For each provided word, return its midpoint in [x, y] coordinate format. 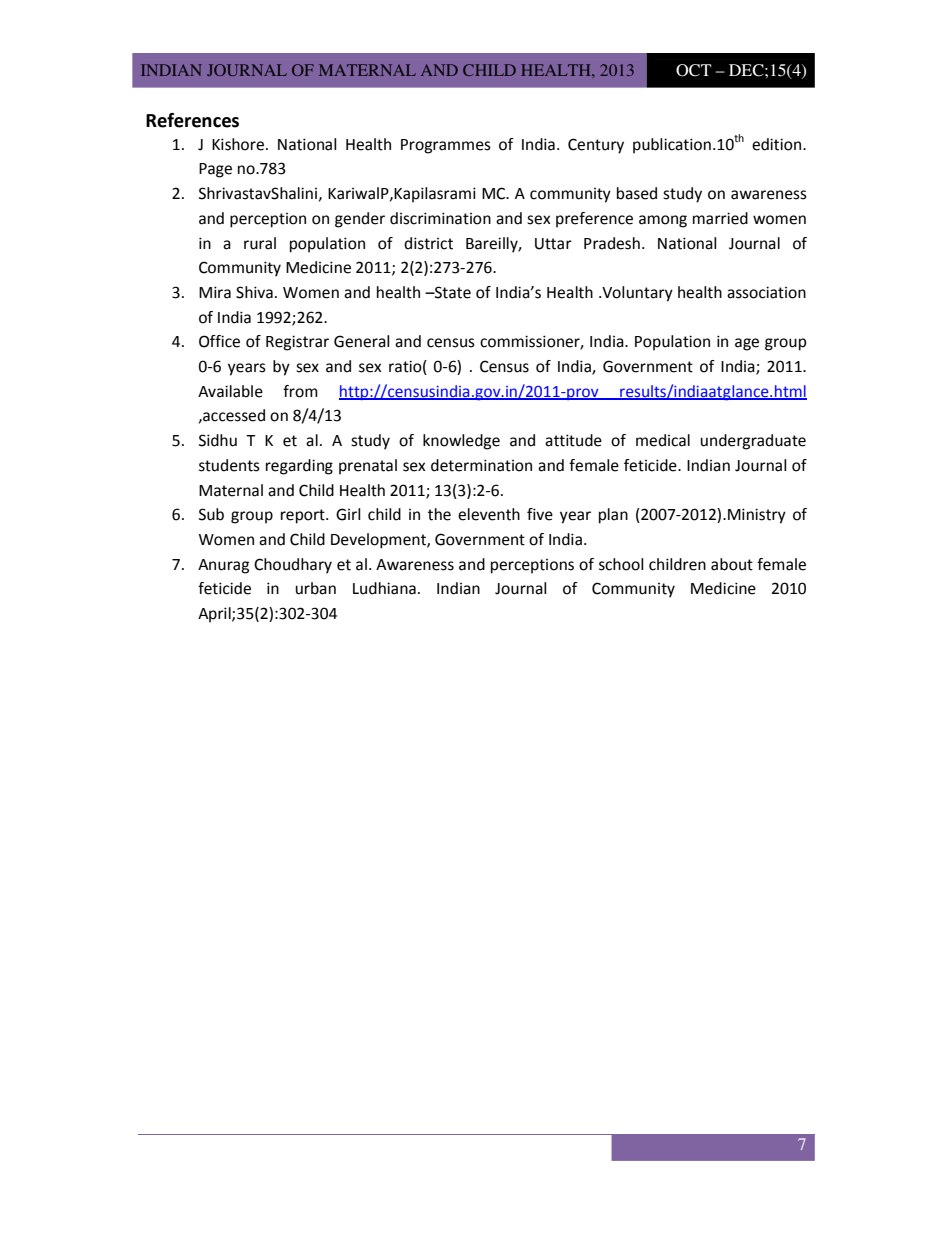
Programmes [446, 146]
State [452, 292]
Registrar [297, 343]
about [732, 564]
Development [379, 541]
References [192, 120]
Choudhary [293, 566]
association [766, 292]
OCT [693, 70]
